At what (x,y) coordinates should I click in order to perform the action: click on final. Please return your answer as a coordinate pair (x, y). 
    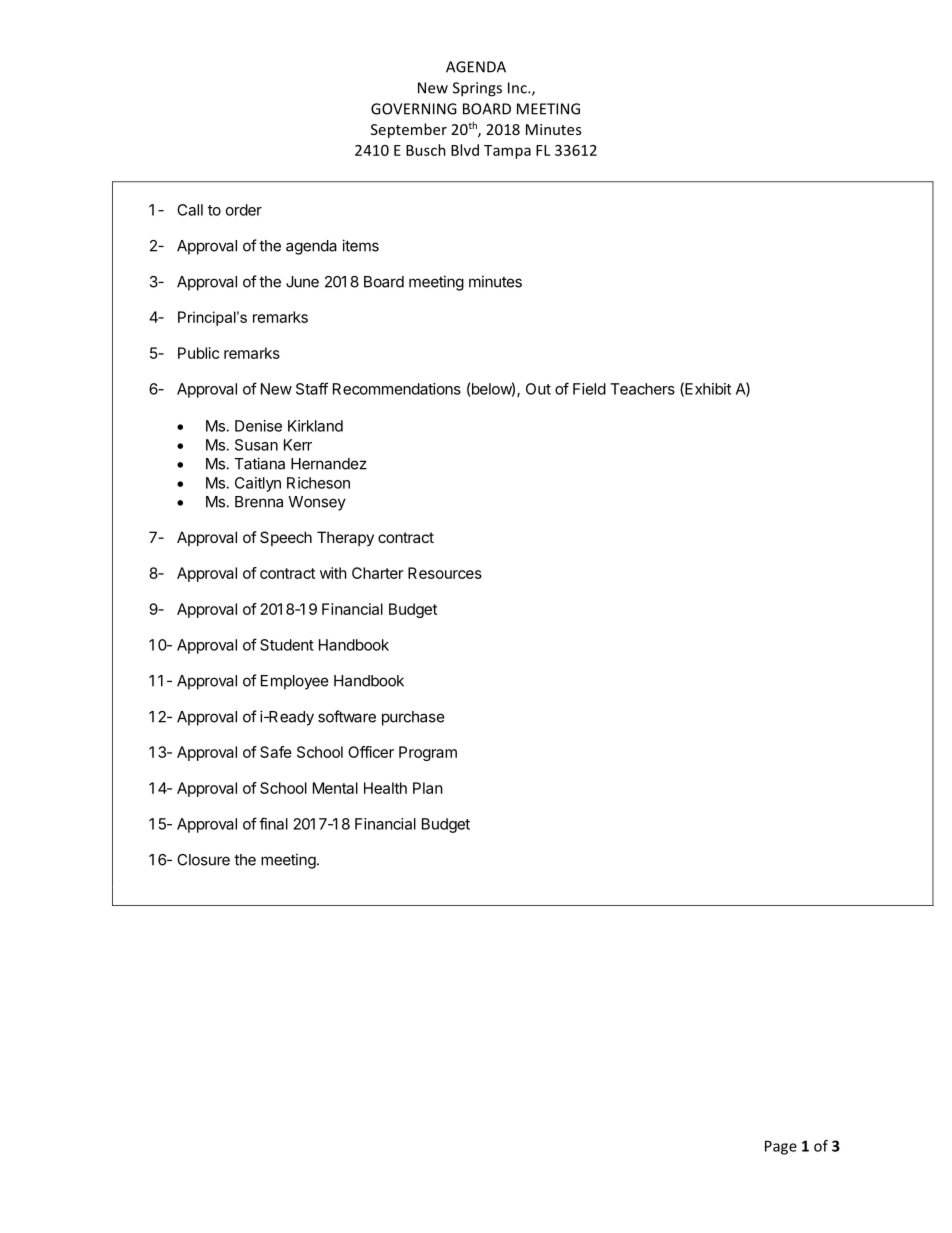
    Looking at the image, I should click on (273, 823).
